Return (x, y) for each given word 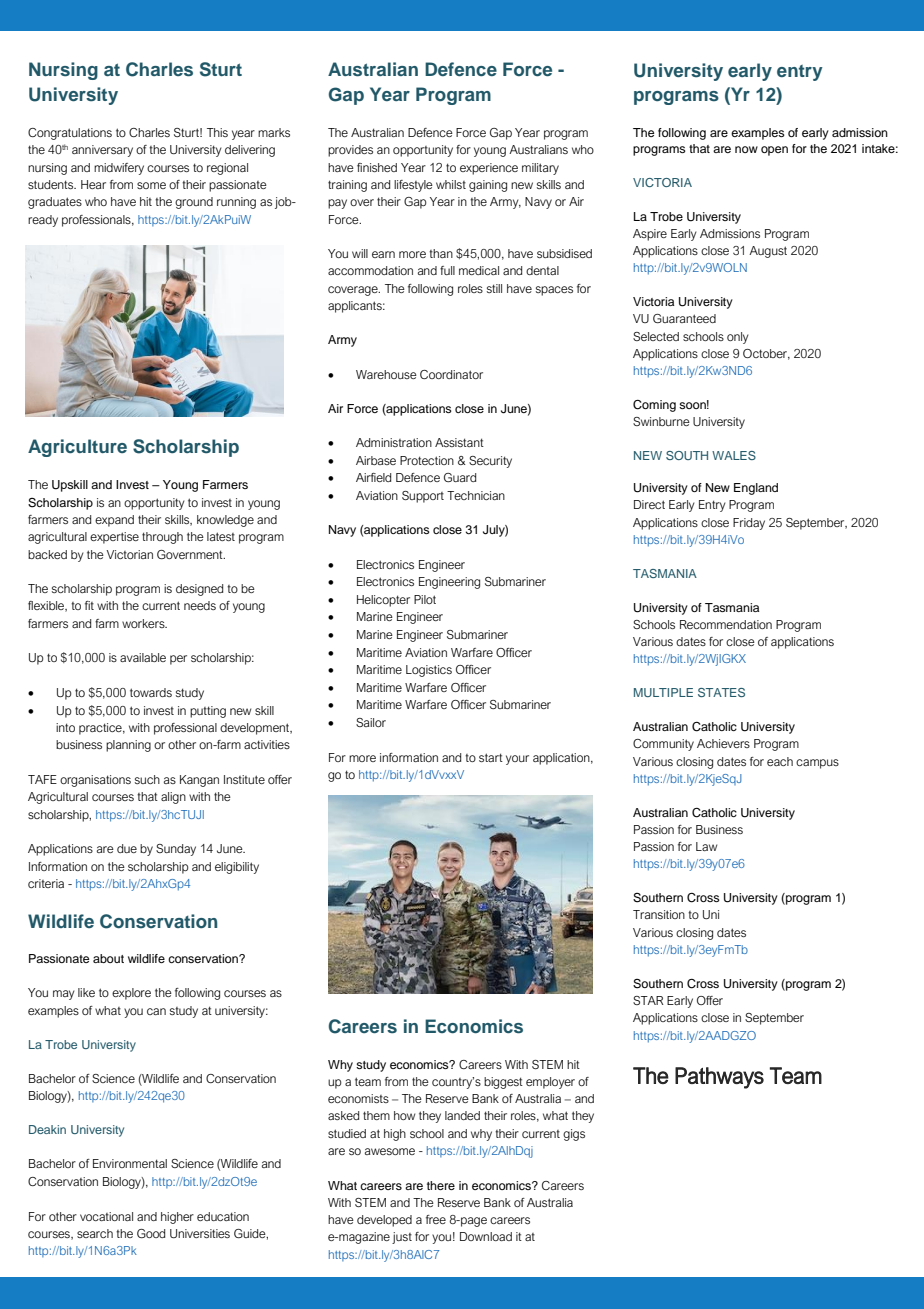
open (774, 151)
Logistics (429, 671)
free (436, 1219)
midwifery (119, 169)
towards (151, 692)
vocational (106, 1216)
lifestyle (413, 186)
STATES (721, 692)
